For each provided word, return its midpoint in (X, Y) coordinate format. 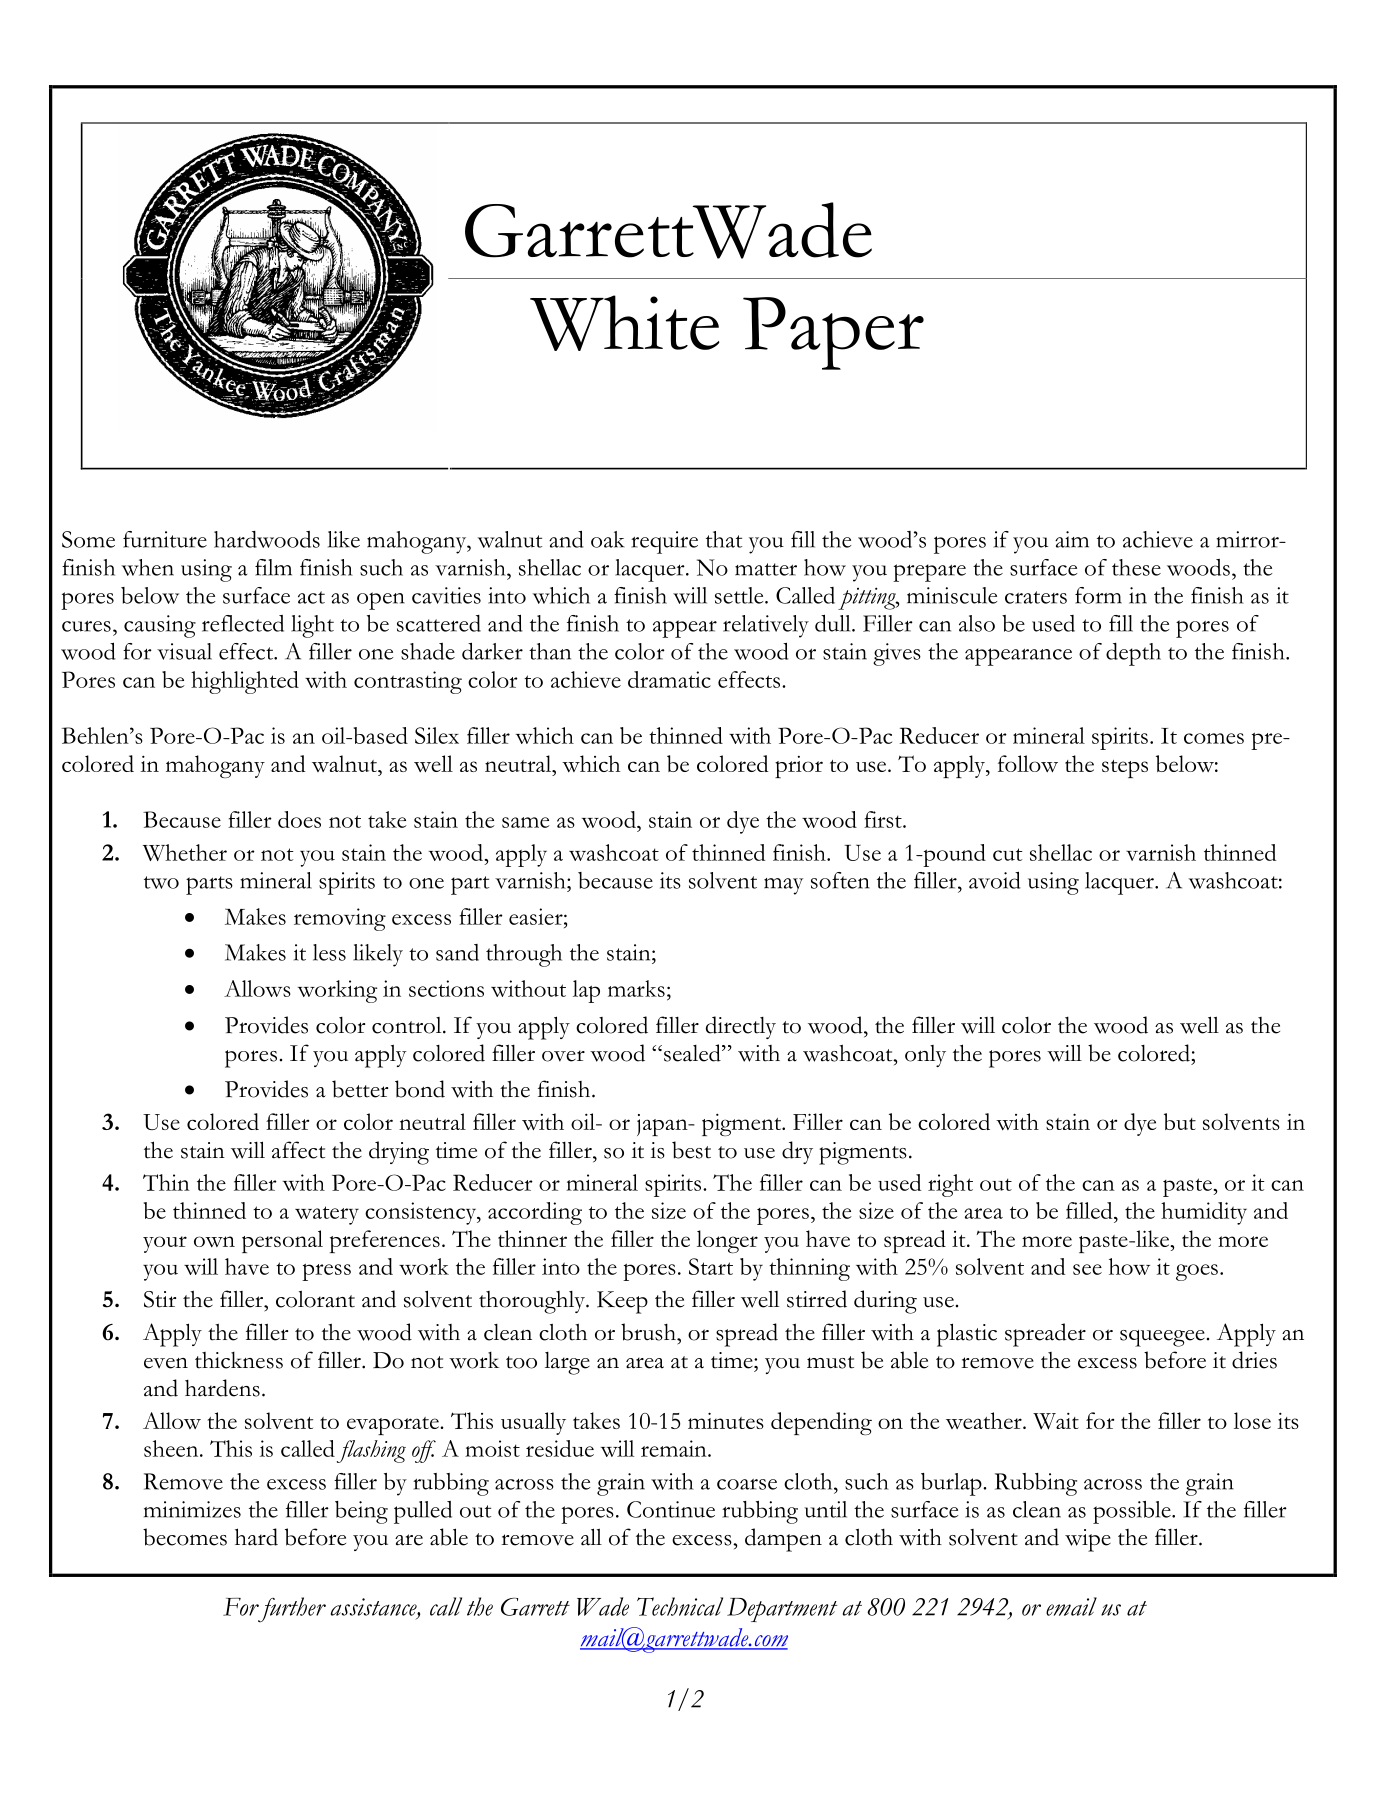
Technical (680, 1606)
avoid (995, 880)
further (291, 1610)
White (625, 323)
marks (636, 988)
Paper (833, 333)
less (329, 952)
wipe (1088, 1540)
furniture (165, 539)
